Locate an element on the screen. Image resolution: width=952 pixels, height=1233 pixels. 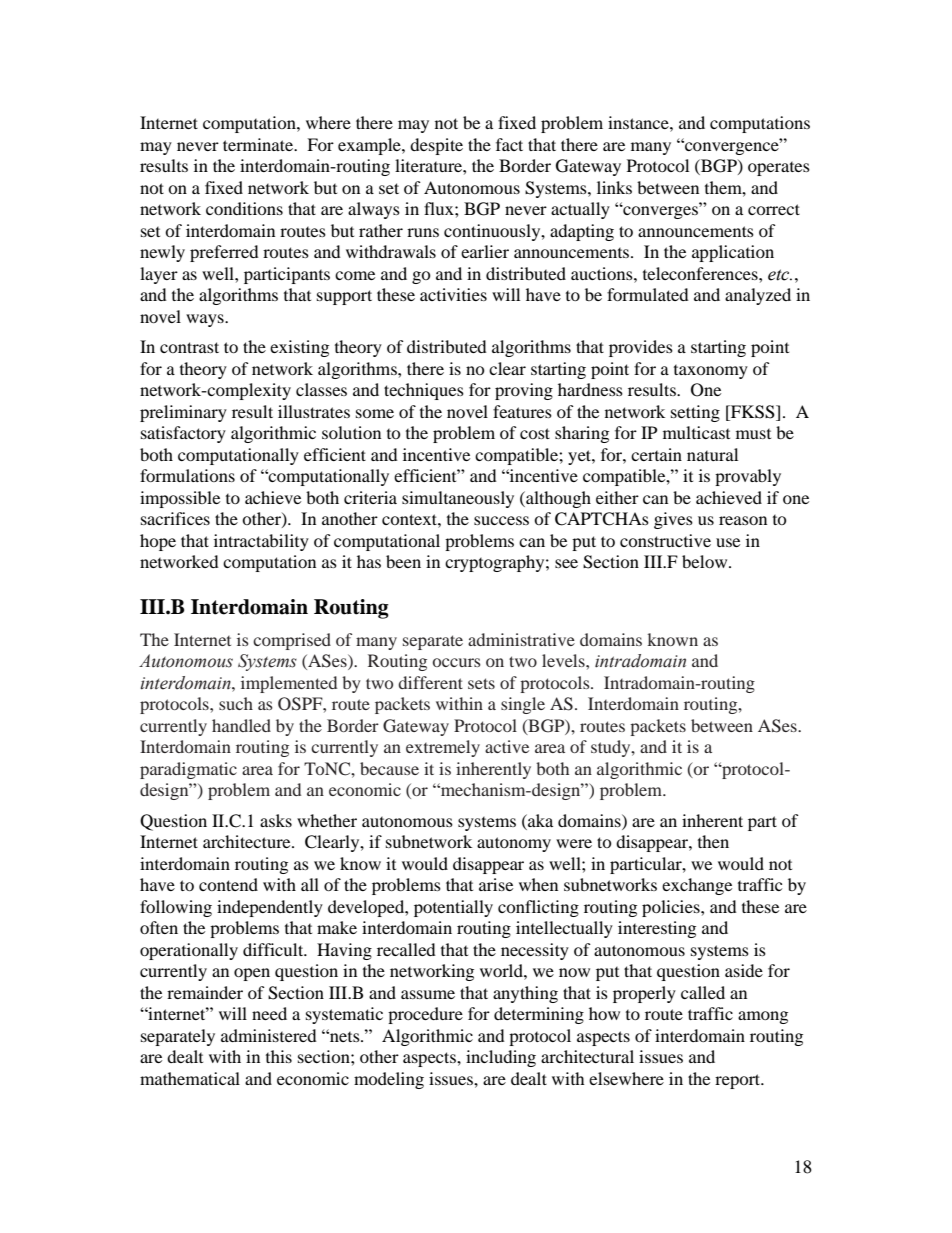
paradigmatic is located at coordinates (188, 770).
